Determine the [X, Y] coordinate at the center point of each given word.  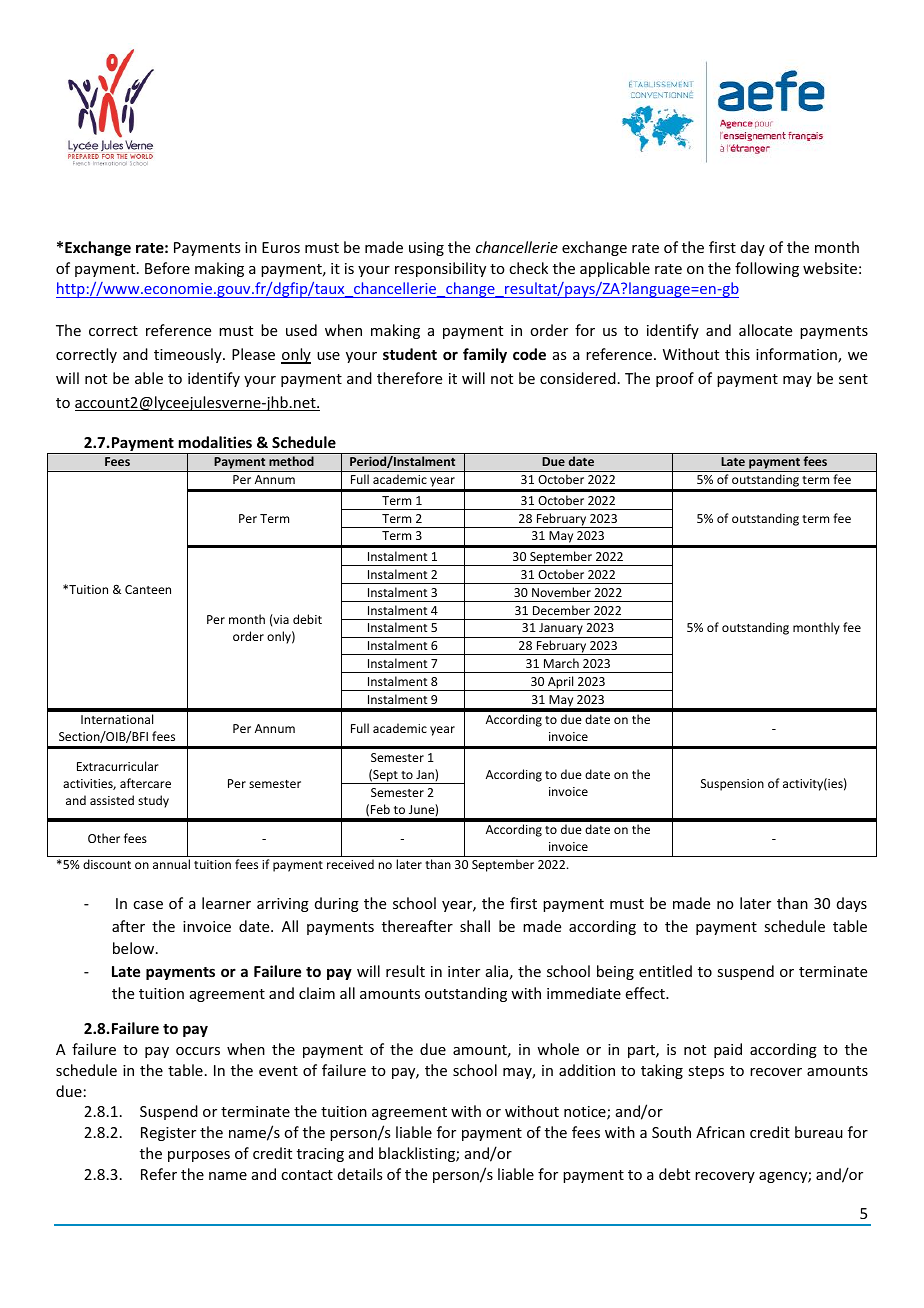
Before [167, 268]
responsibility [440, 269]
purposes [199, 1156]
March [561, 663]
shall [475, 926]
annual [171, 864]
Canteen [148, 589]
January [561, 630]
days [852, 904]
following [767, 269]
